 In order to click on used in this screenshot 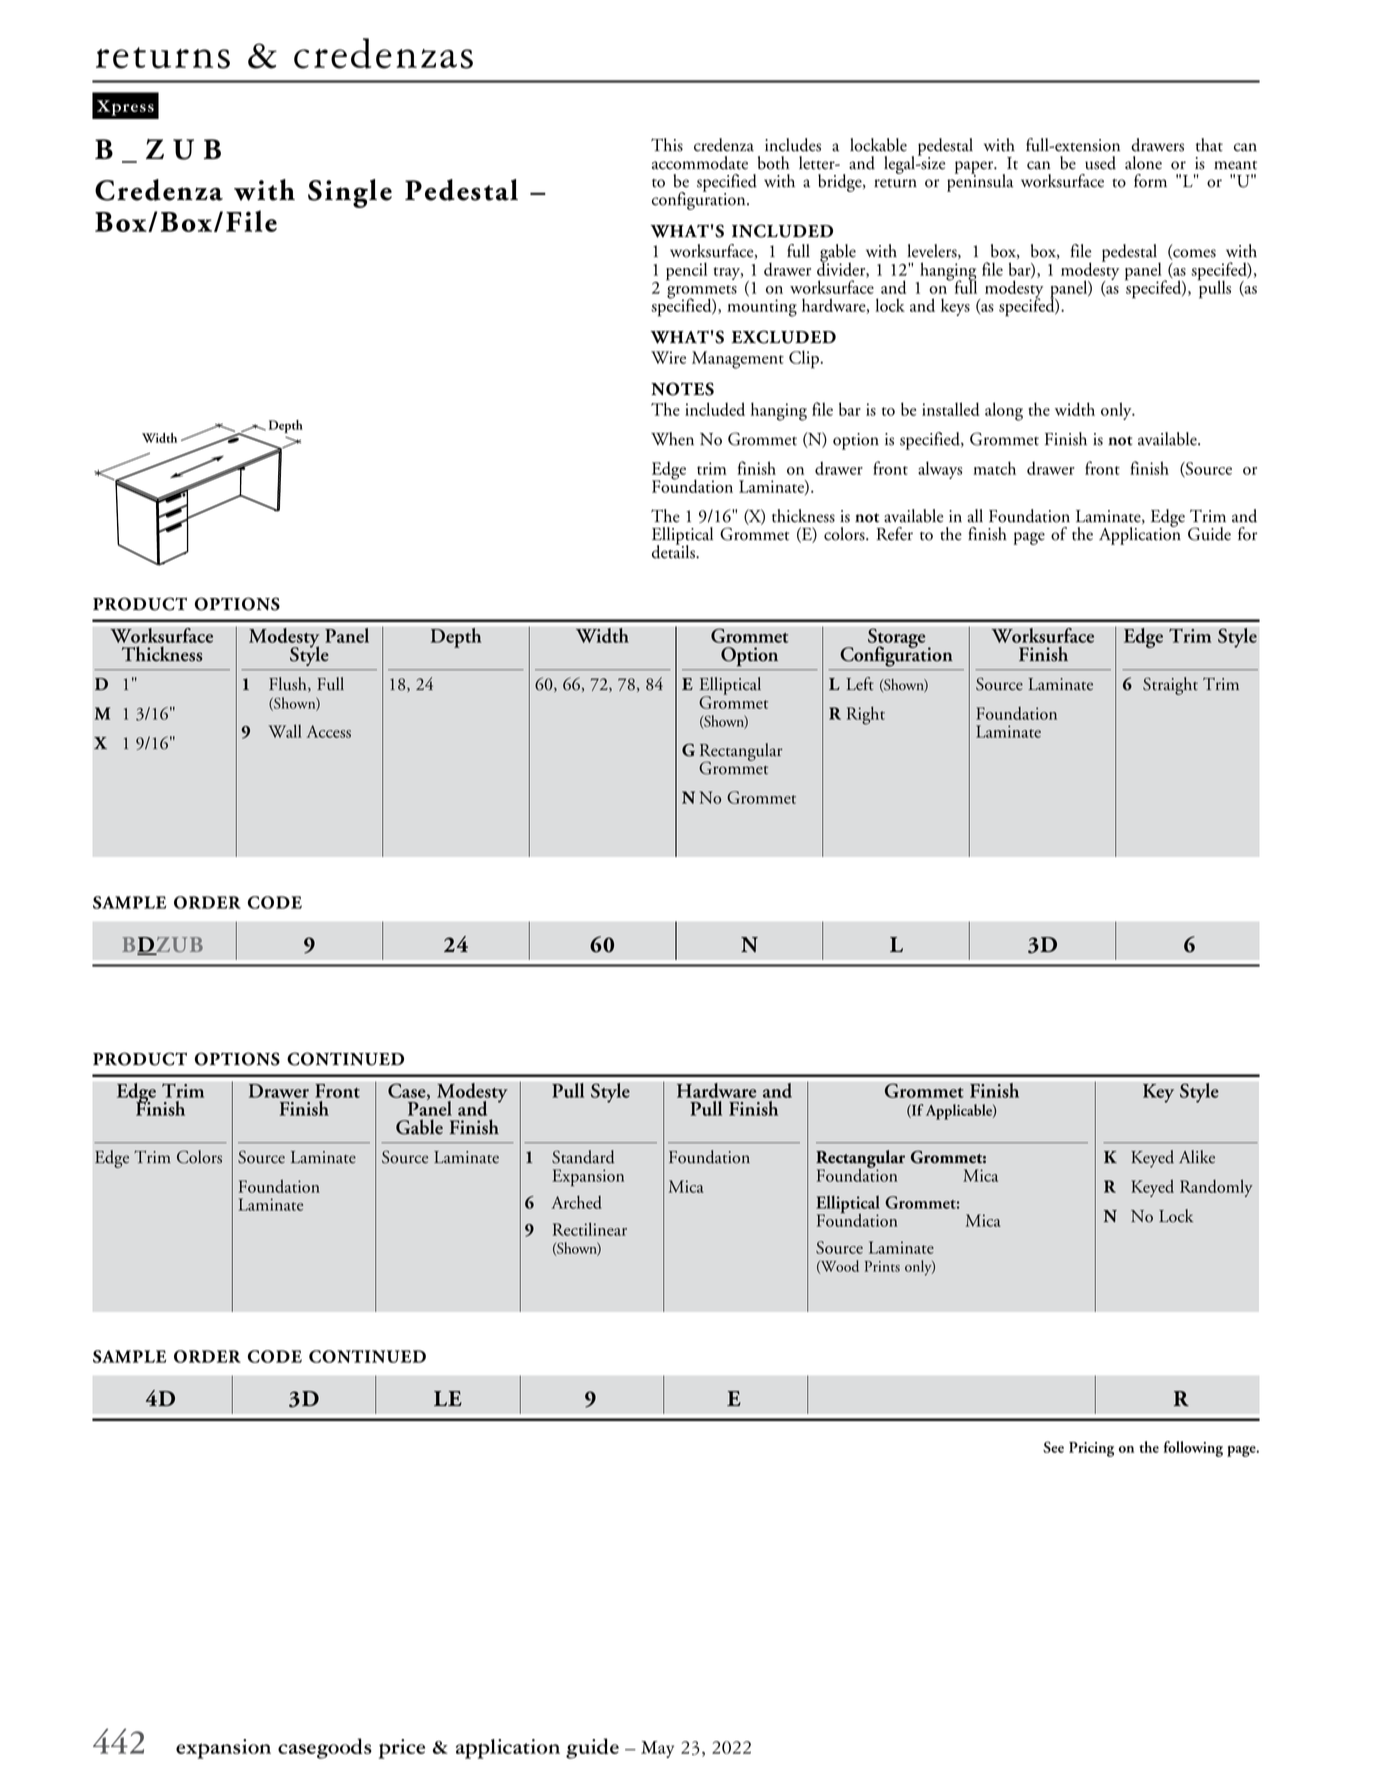, I will do `click(1100, 163)`.
